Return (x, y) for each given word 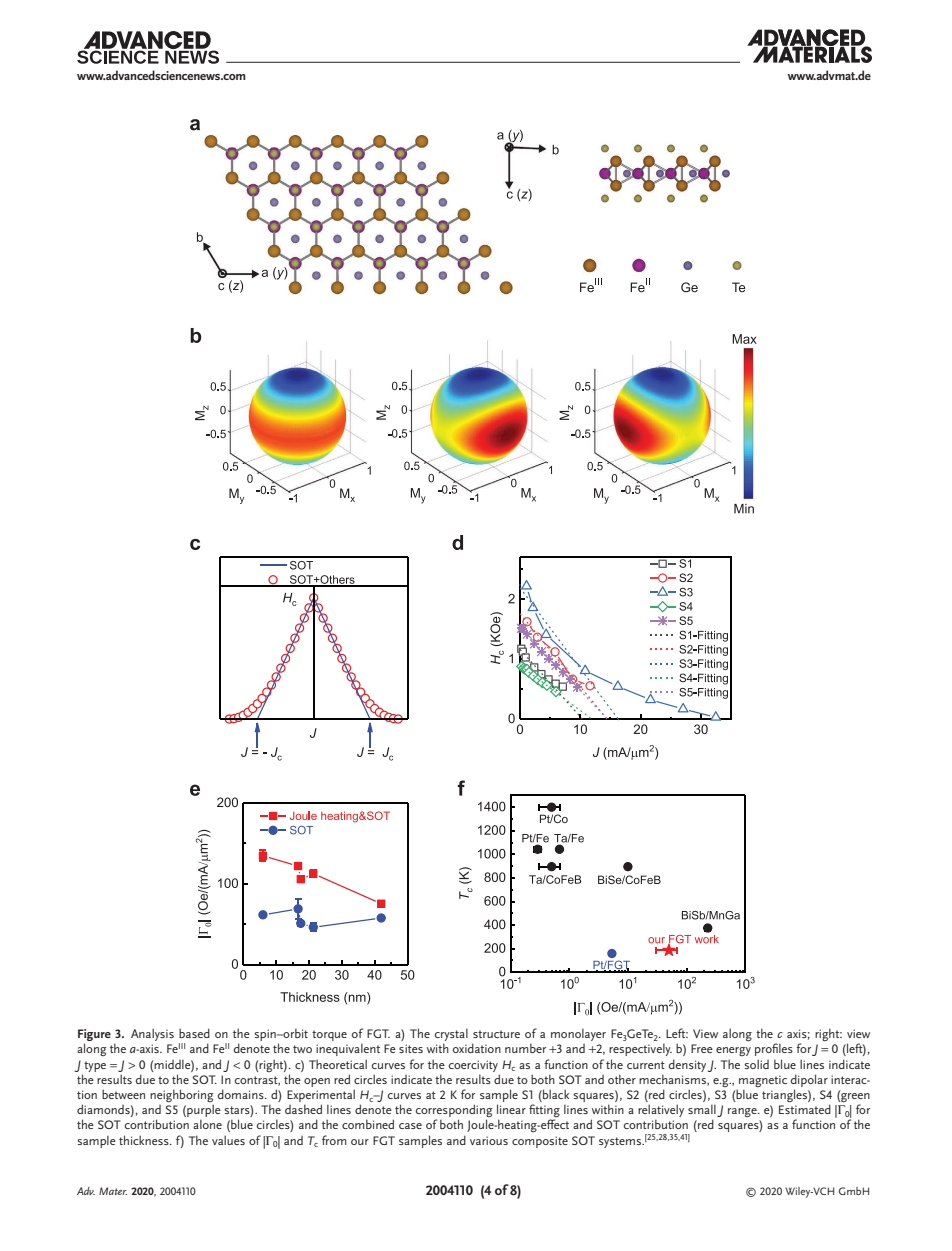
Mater (113, 1191)
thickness (145, 1140)
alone (207, 1124)
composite (540, 1142)
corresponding (454, 1112)
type (95, 1066)
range (743, 1112)
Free (702, 1048)
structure (496, 1034)
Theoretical (338, 1064)
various (489, 1140)
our (360, 1142)
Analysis (152, 1034)
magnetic (763, 1081)
